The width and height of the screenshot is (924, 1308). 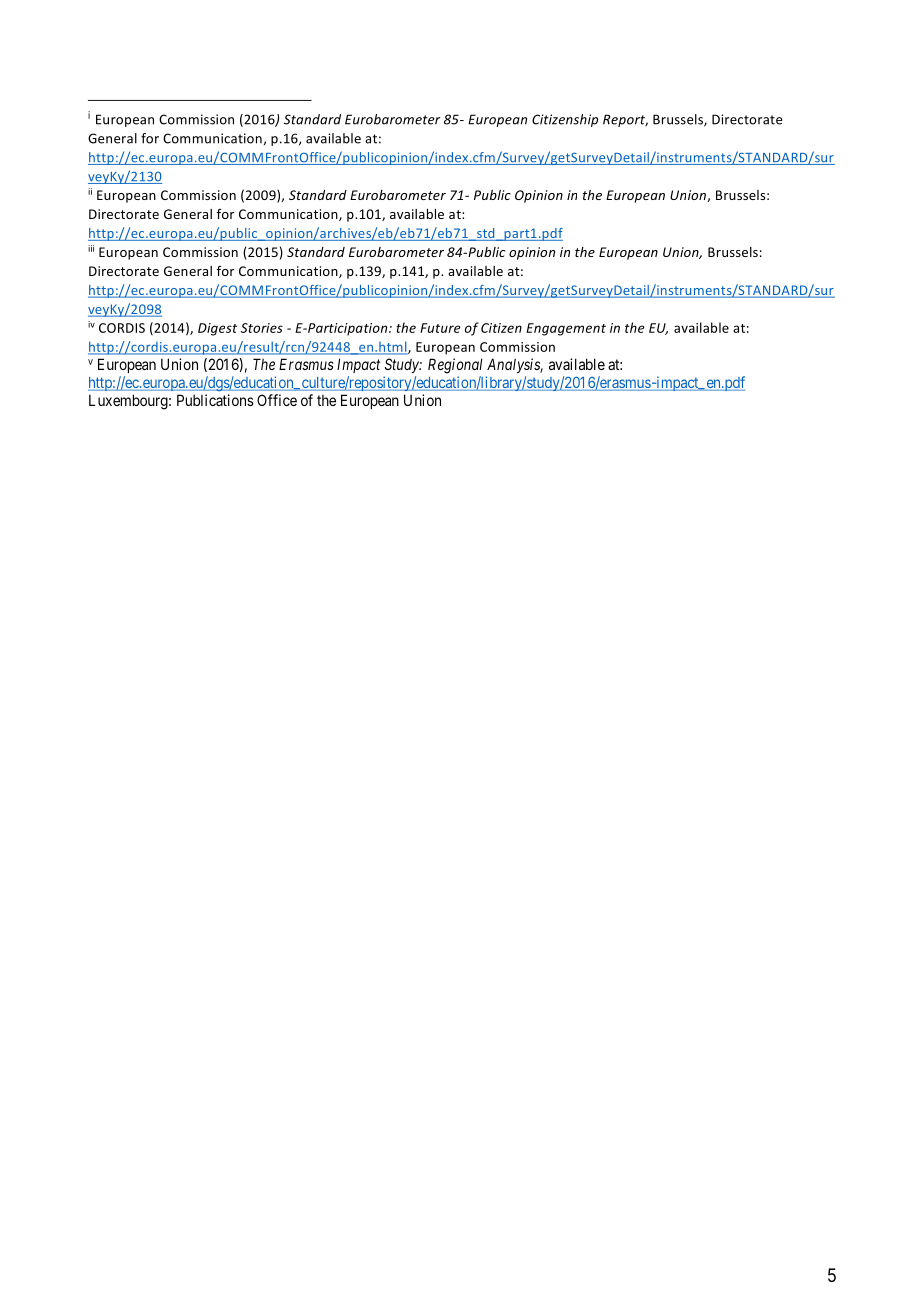 I want to click on Future, so click(x=440, y=328).
